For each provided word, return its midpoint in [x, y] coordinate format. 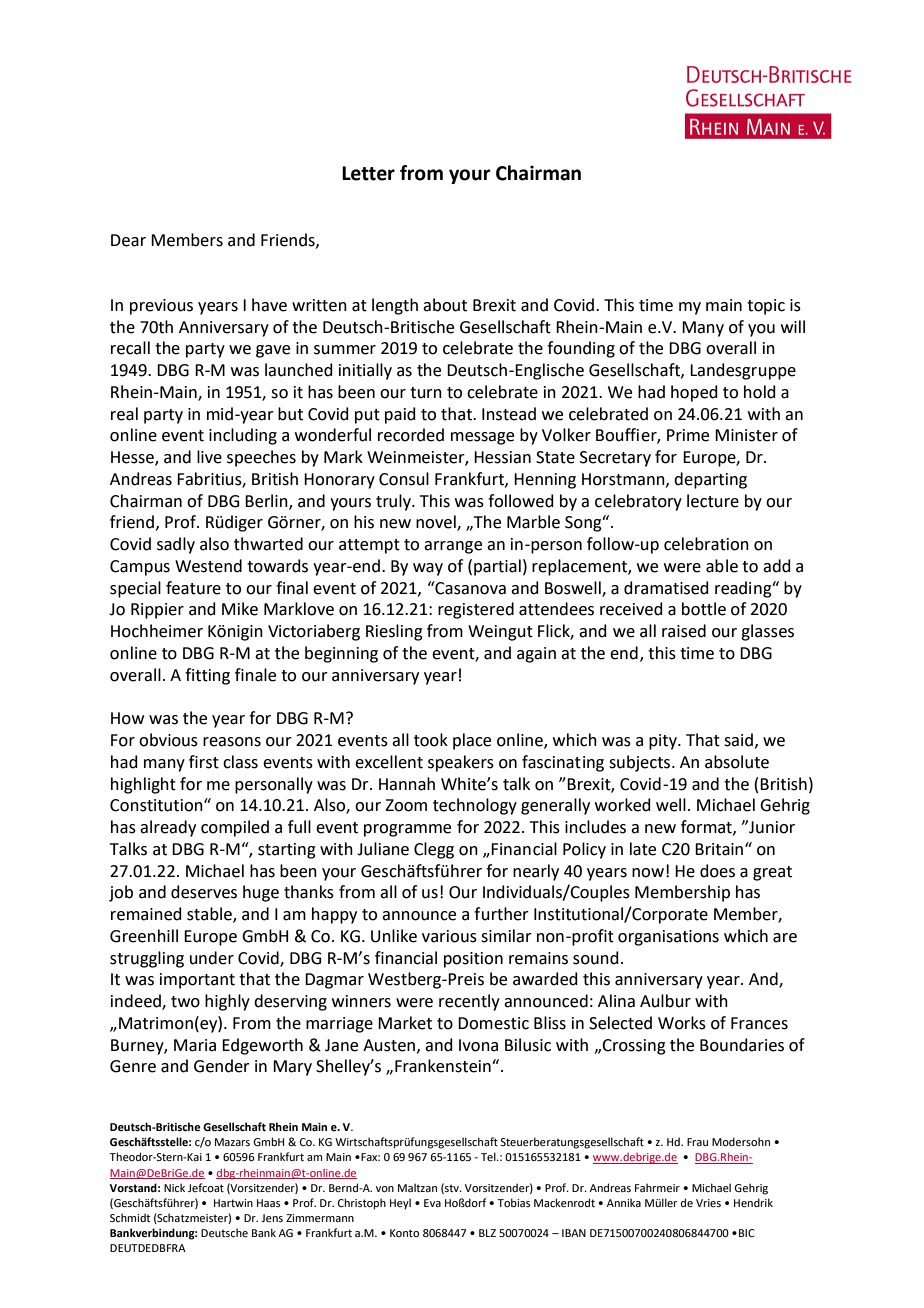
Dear [128, 240]
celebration [706, 544]
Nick [174, 1187]
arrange [453, 547]
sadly [176, 545]
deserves [204, 892]
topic [766, 307]
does [717, 871]
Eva [432, 1203]
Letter [368, 173]
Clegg [434, 850]
